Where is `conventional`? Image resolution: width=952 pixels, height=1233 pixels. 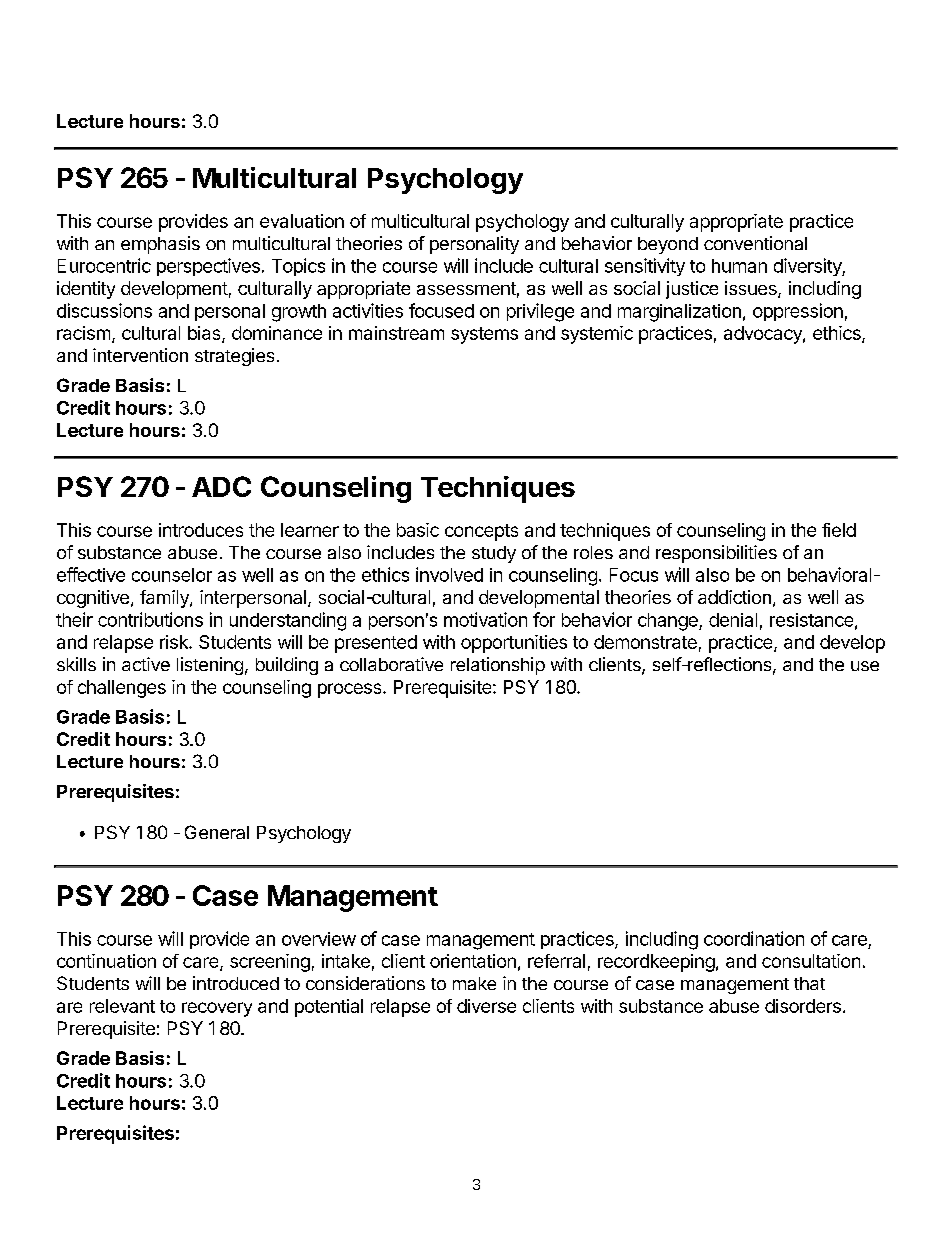 conventional is located at coordinates (755, 243).
